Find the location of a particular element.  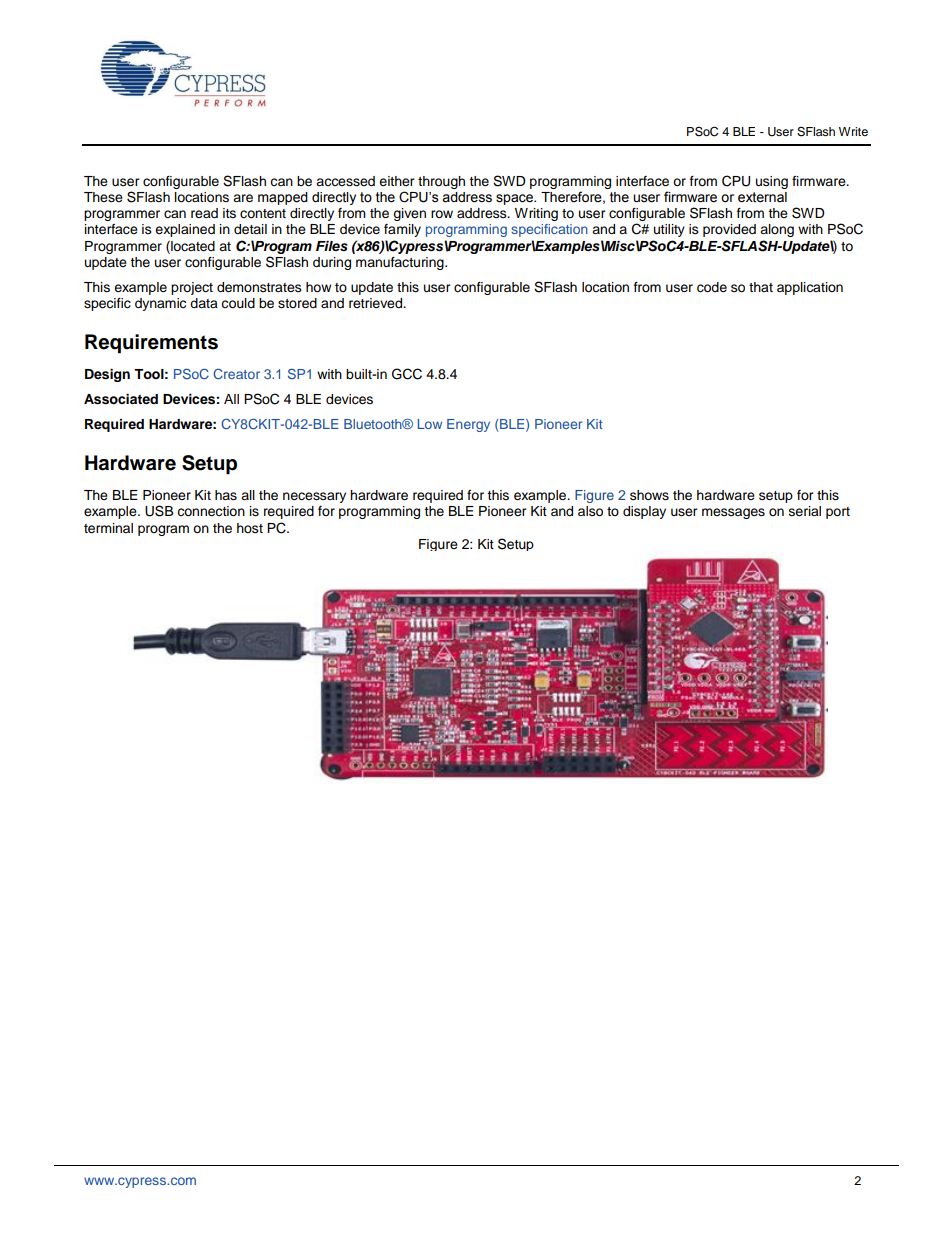

that is located at coordinates (761, 287).
